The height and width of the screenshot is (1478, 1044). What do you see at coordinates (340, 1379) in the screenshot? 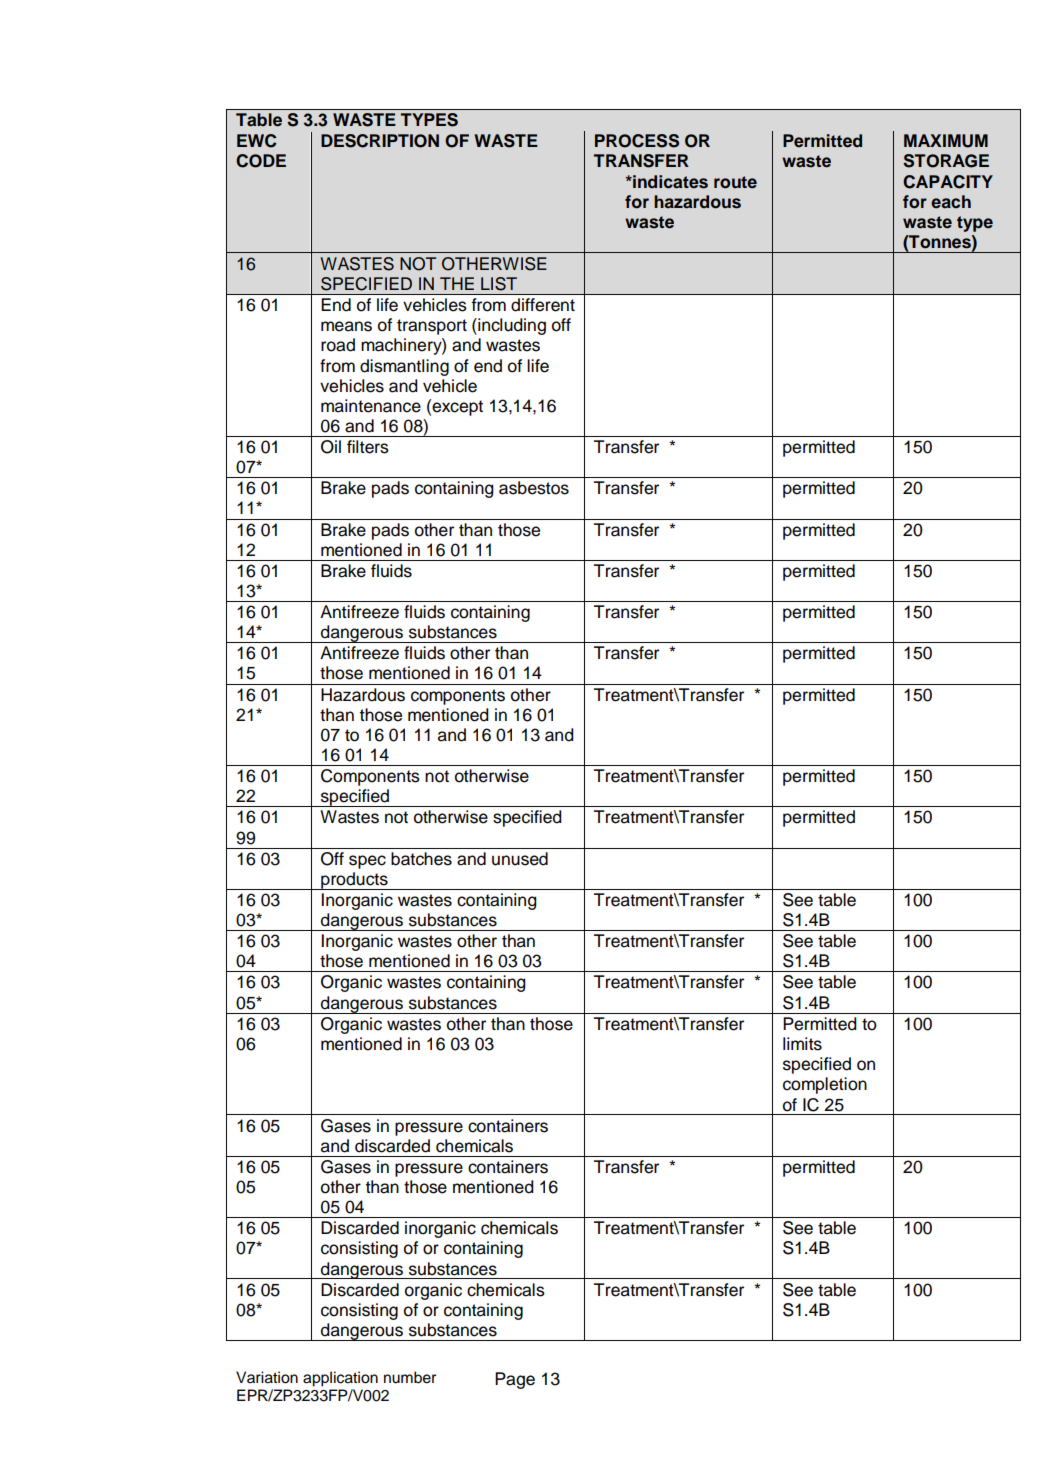
I see `application` at bounding box center [340, 1379].
